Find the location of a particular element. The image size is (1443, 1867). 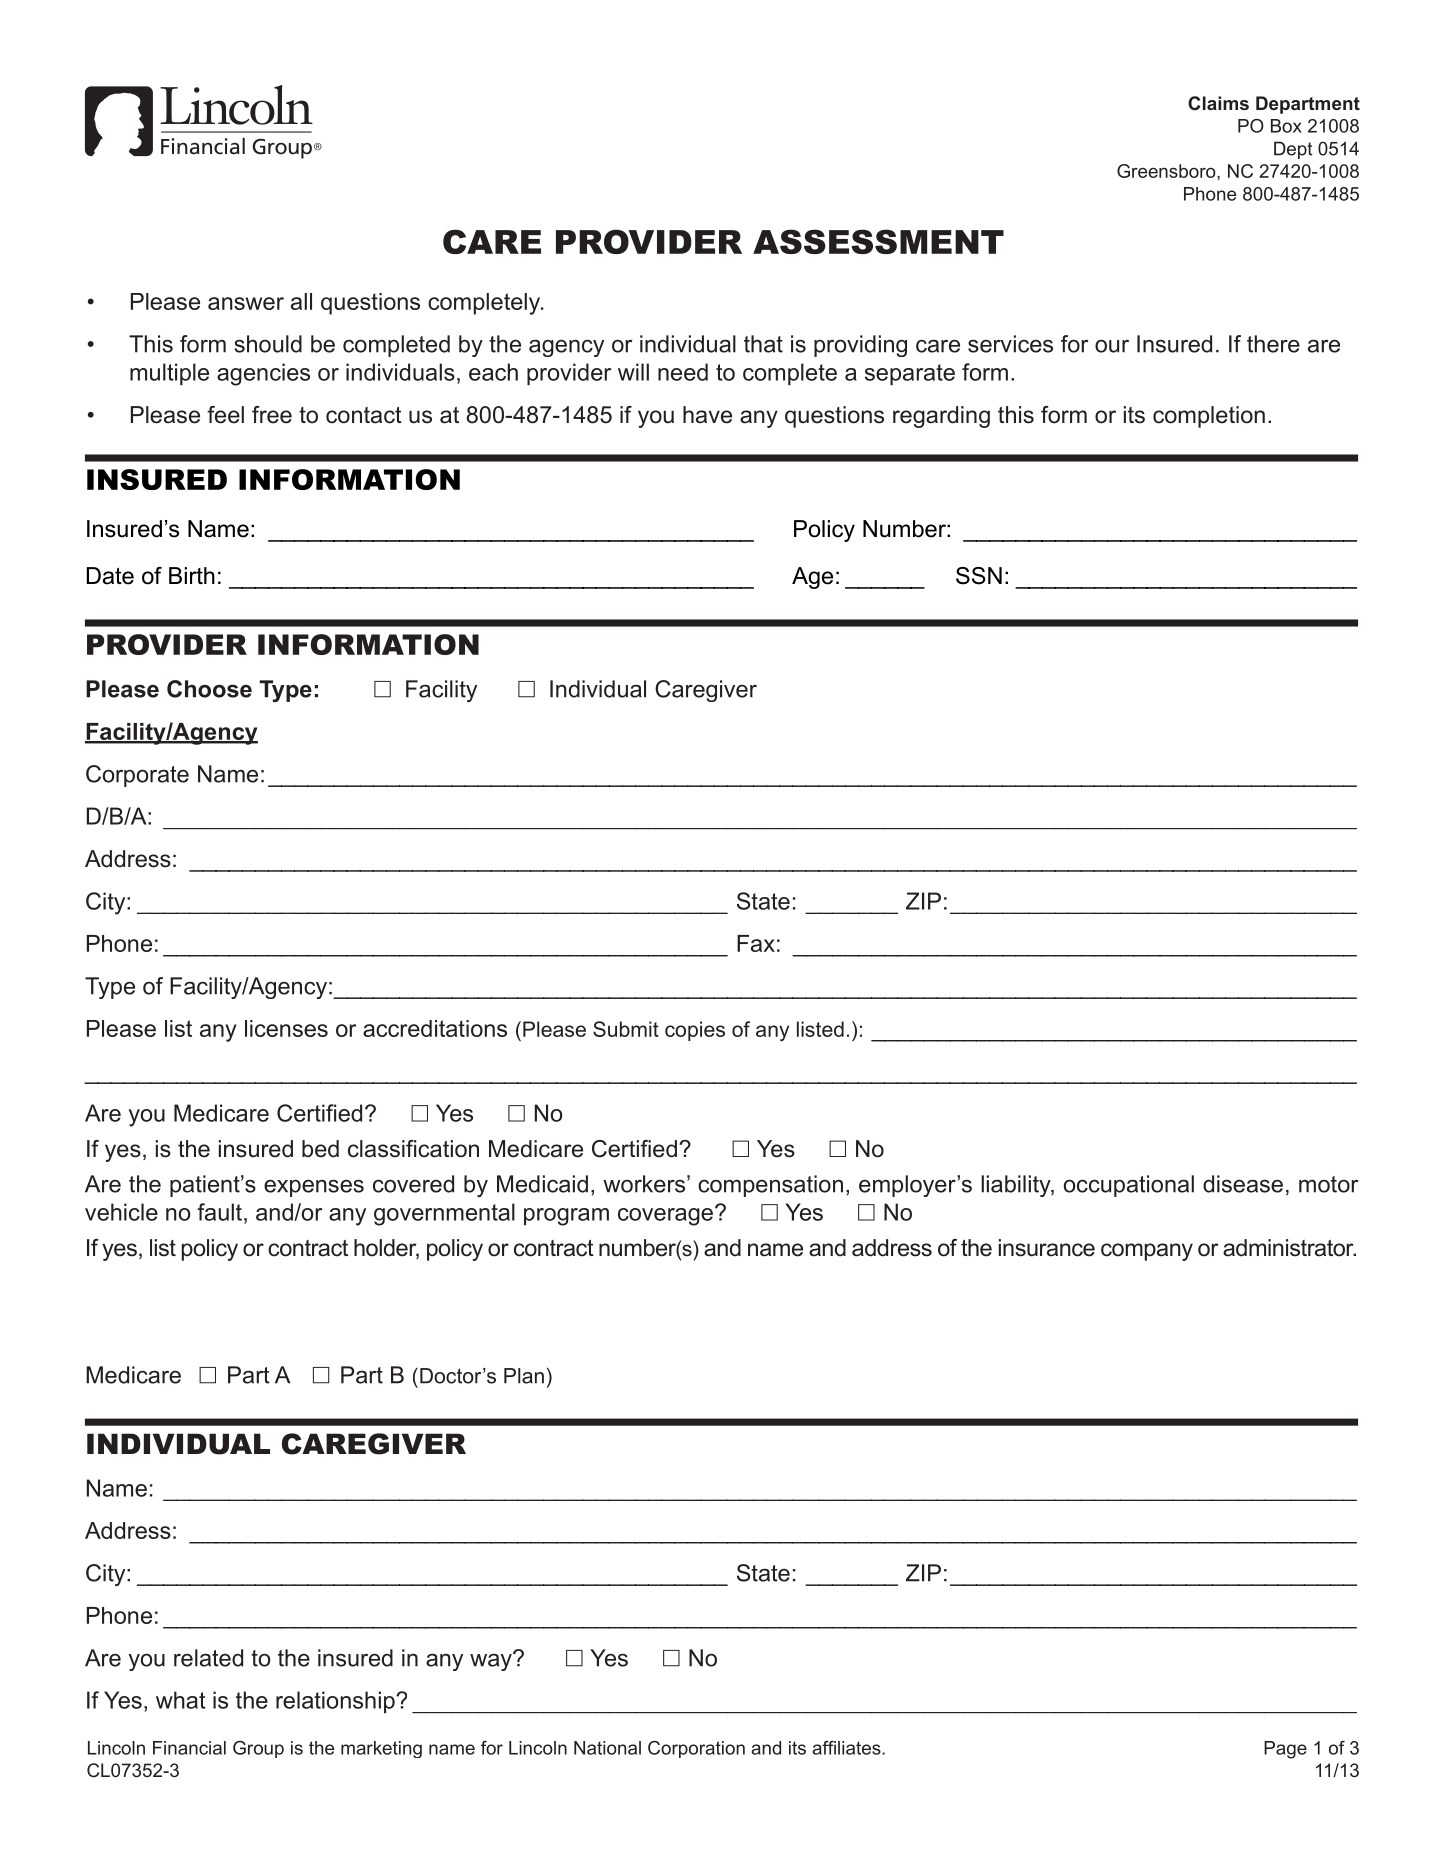

answer is located at coordinates (246, 303).
